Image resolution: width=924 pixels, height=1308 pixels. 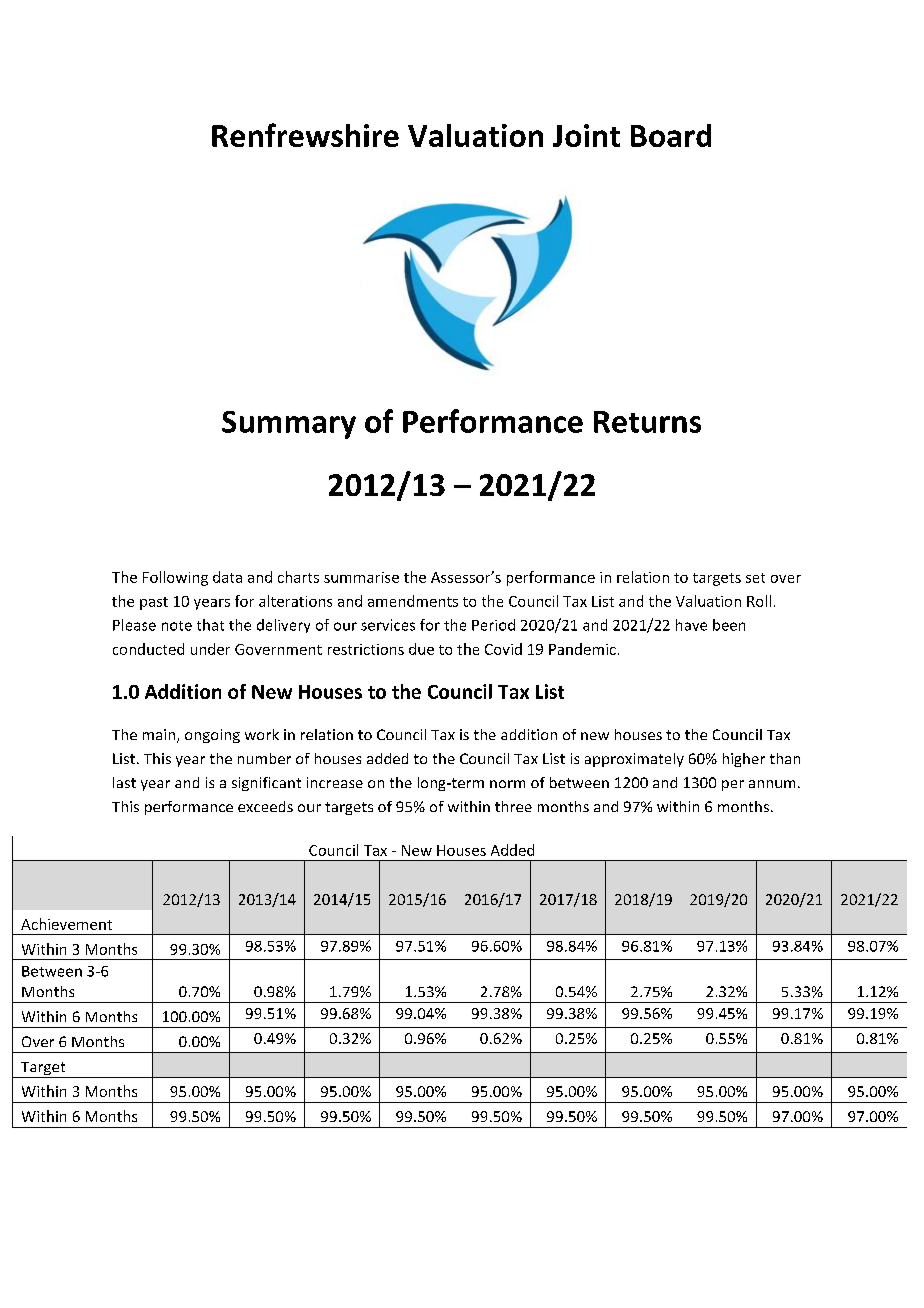 What do you see at coordinates (361, 577) in the image?
I see `summarise` at bounding box center [361, 577].
